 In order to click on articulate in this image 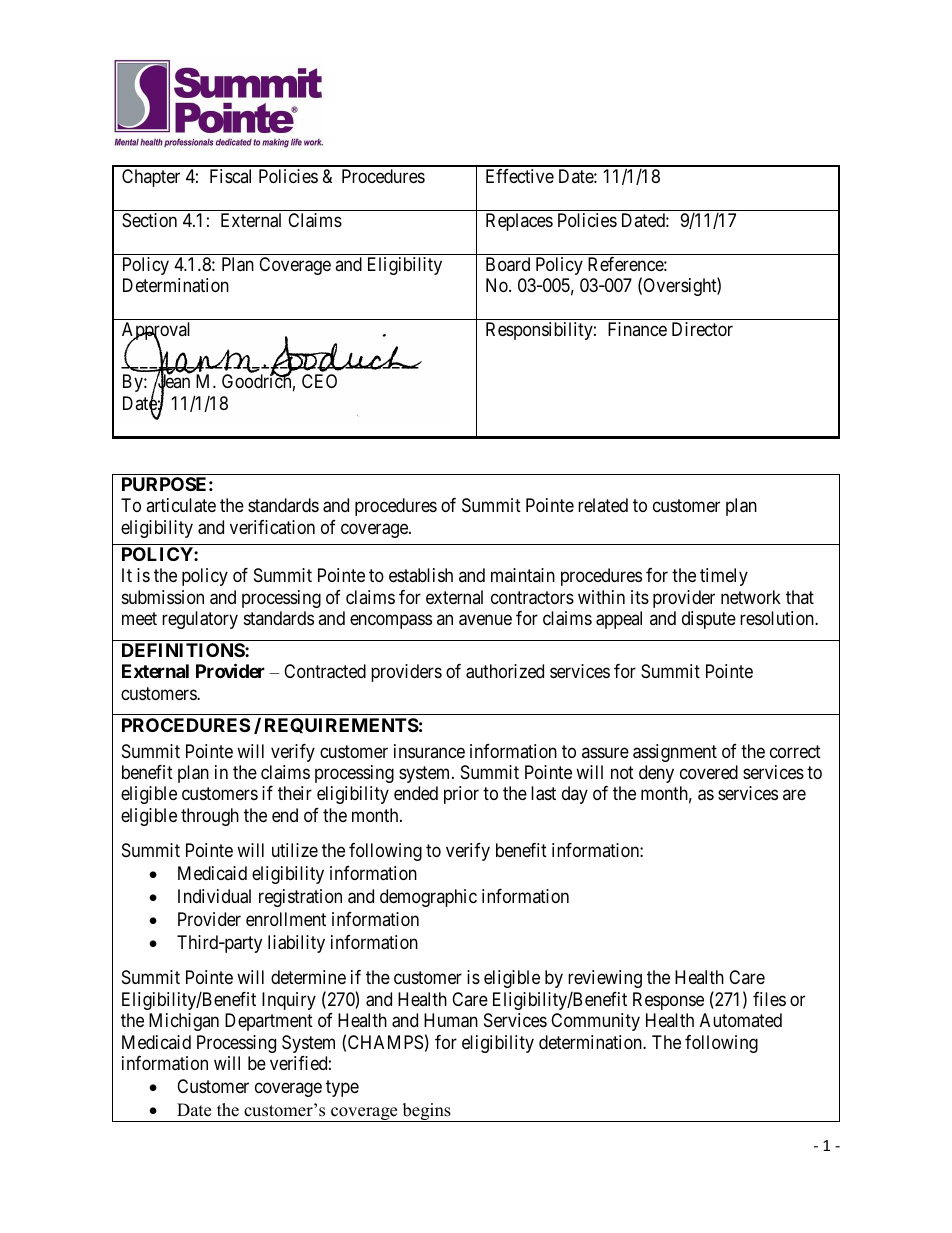, I will do `click(181, 505)`.
